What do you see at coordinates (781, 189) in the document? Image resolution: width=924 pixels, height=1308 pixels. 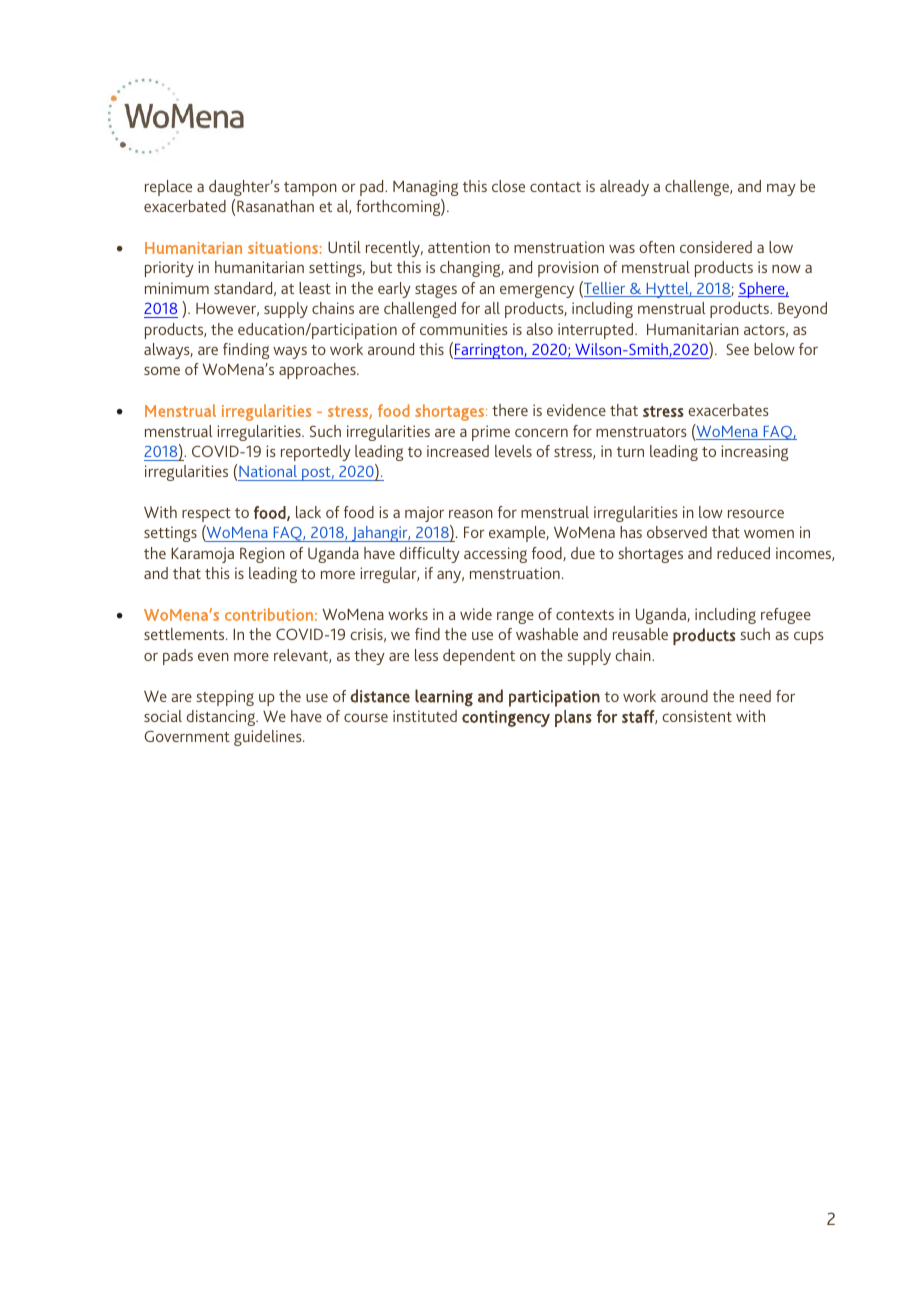 I see `may` at bounding box center [781, 189].
